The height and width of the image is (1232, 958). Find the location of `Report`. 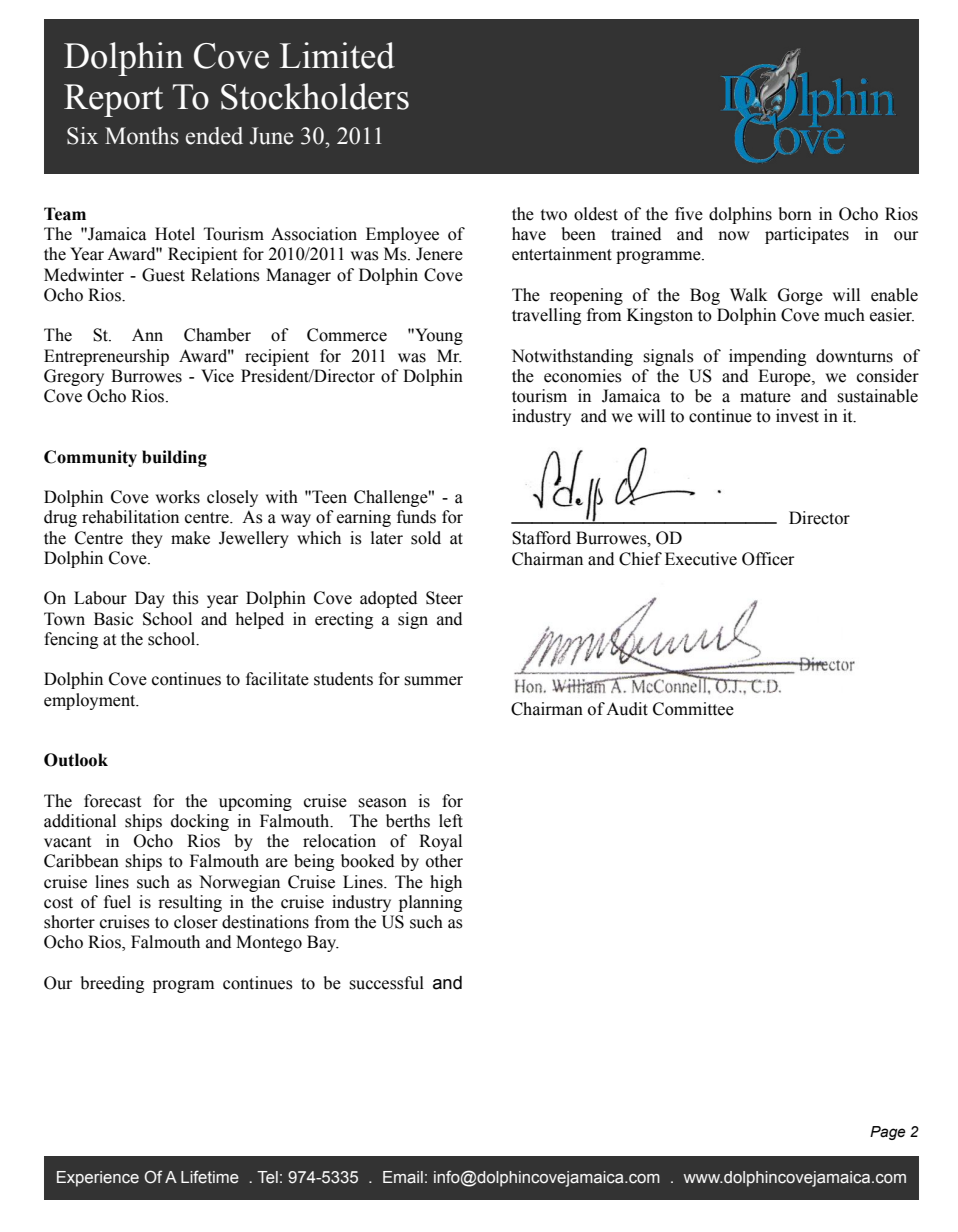

Report is located at coordinates (113, 100).
